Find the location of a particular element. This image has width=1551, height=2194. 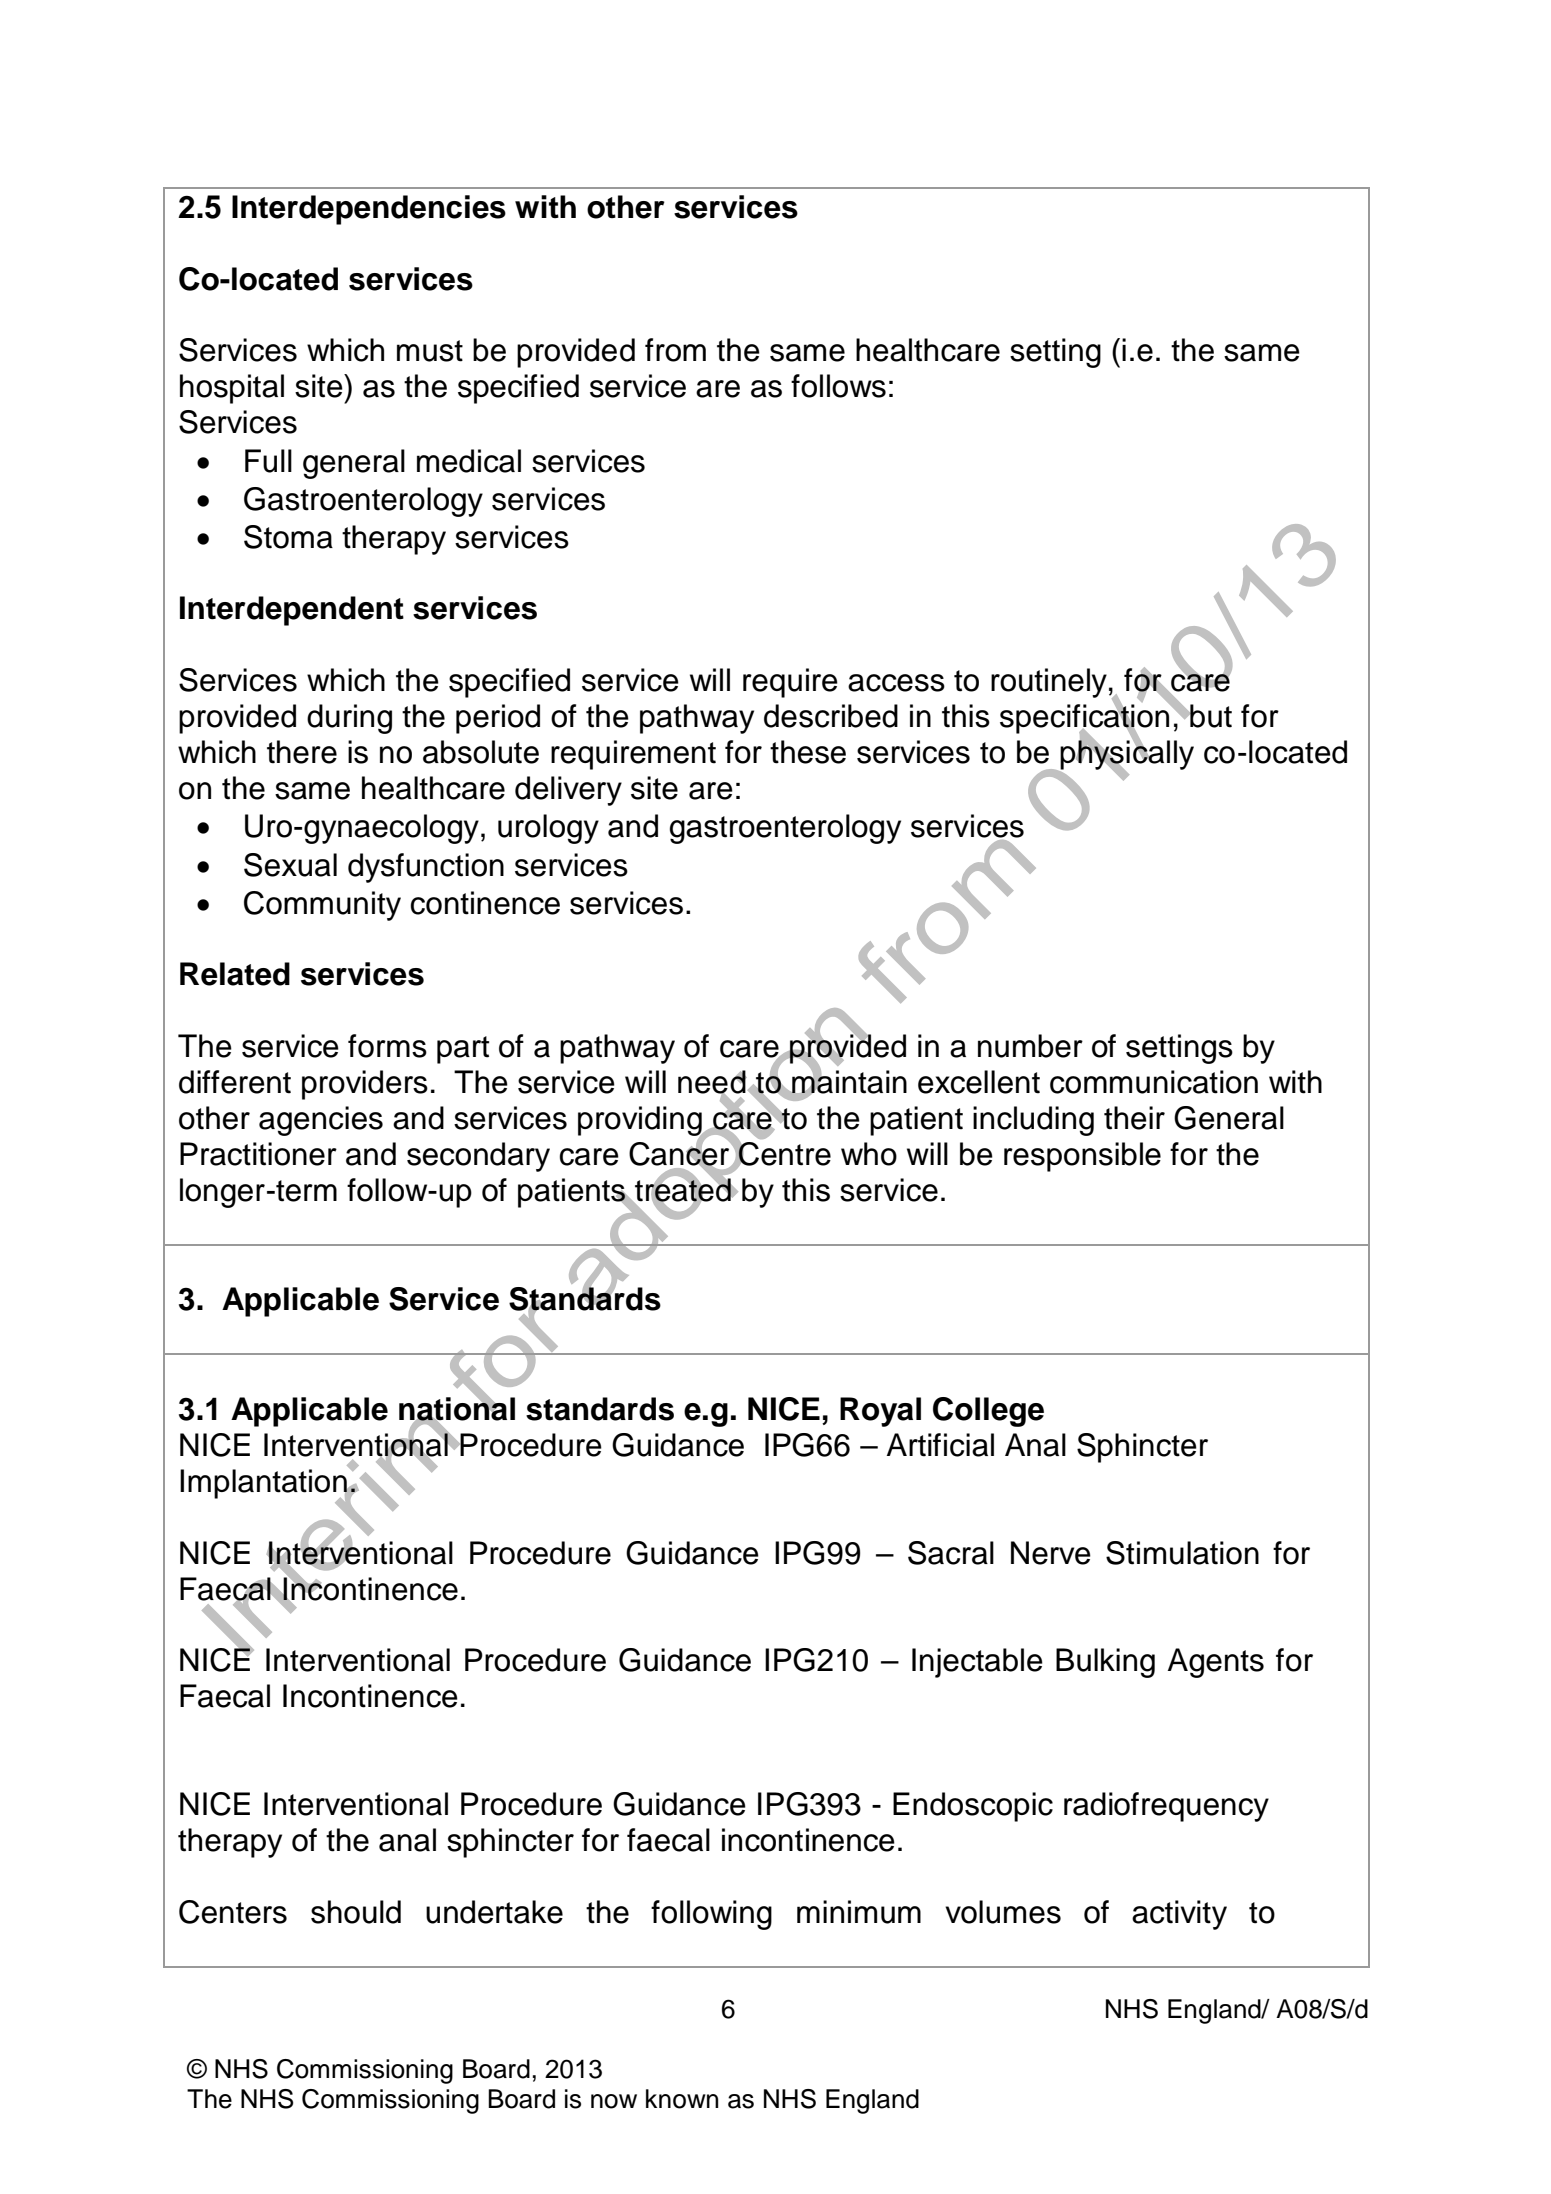

known is located at coordinates (682, 2099).
